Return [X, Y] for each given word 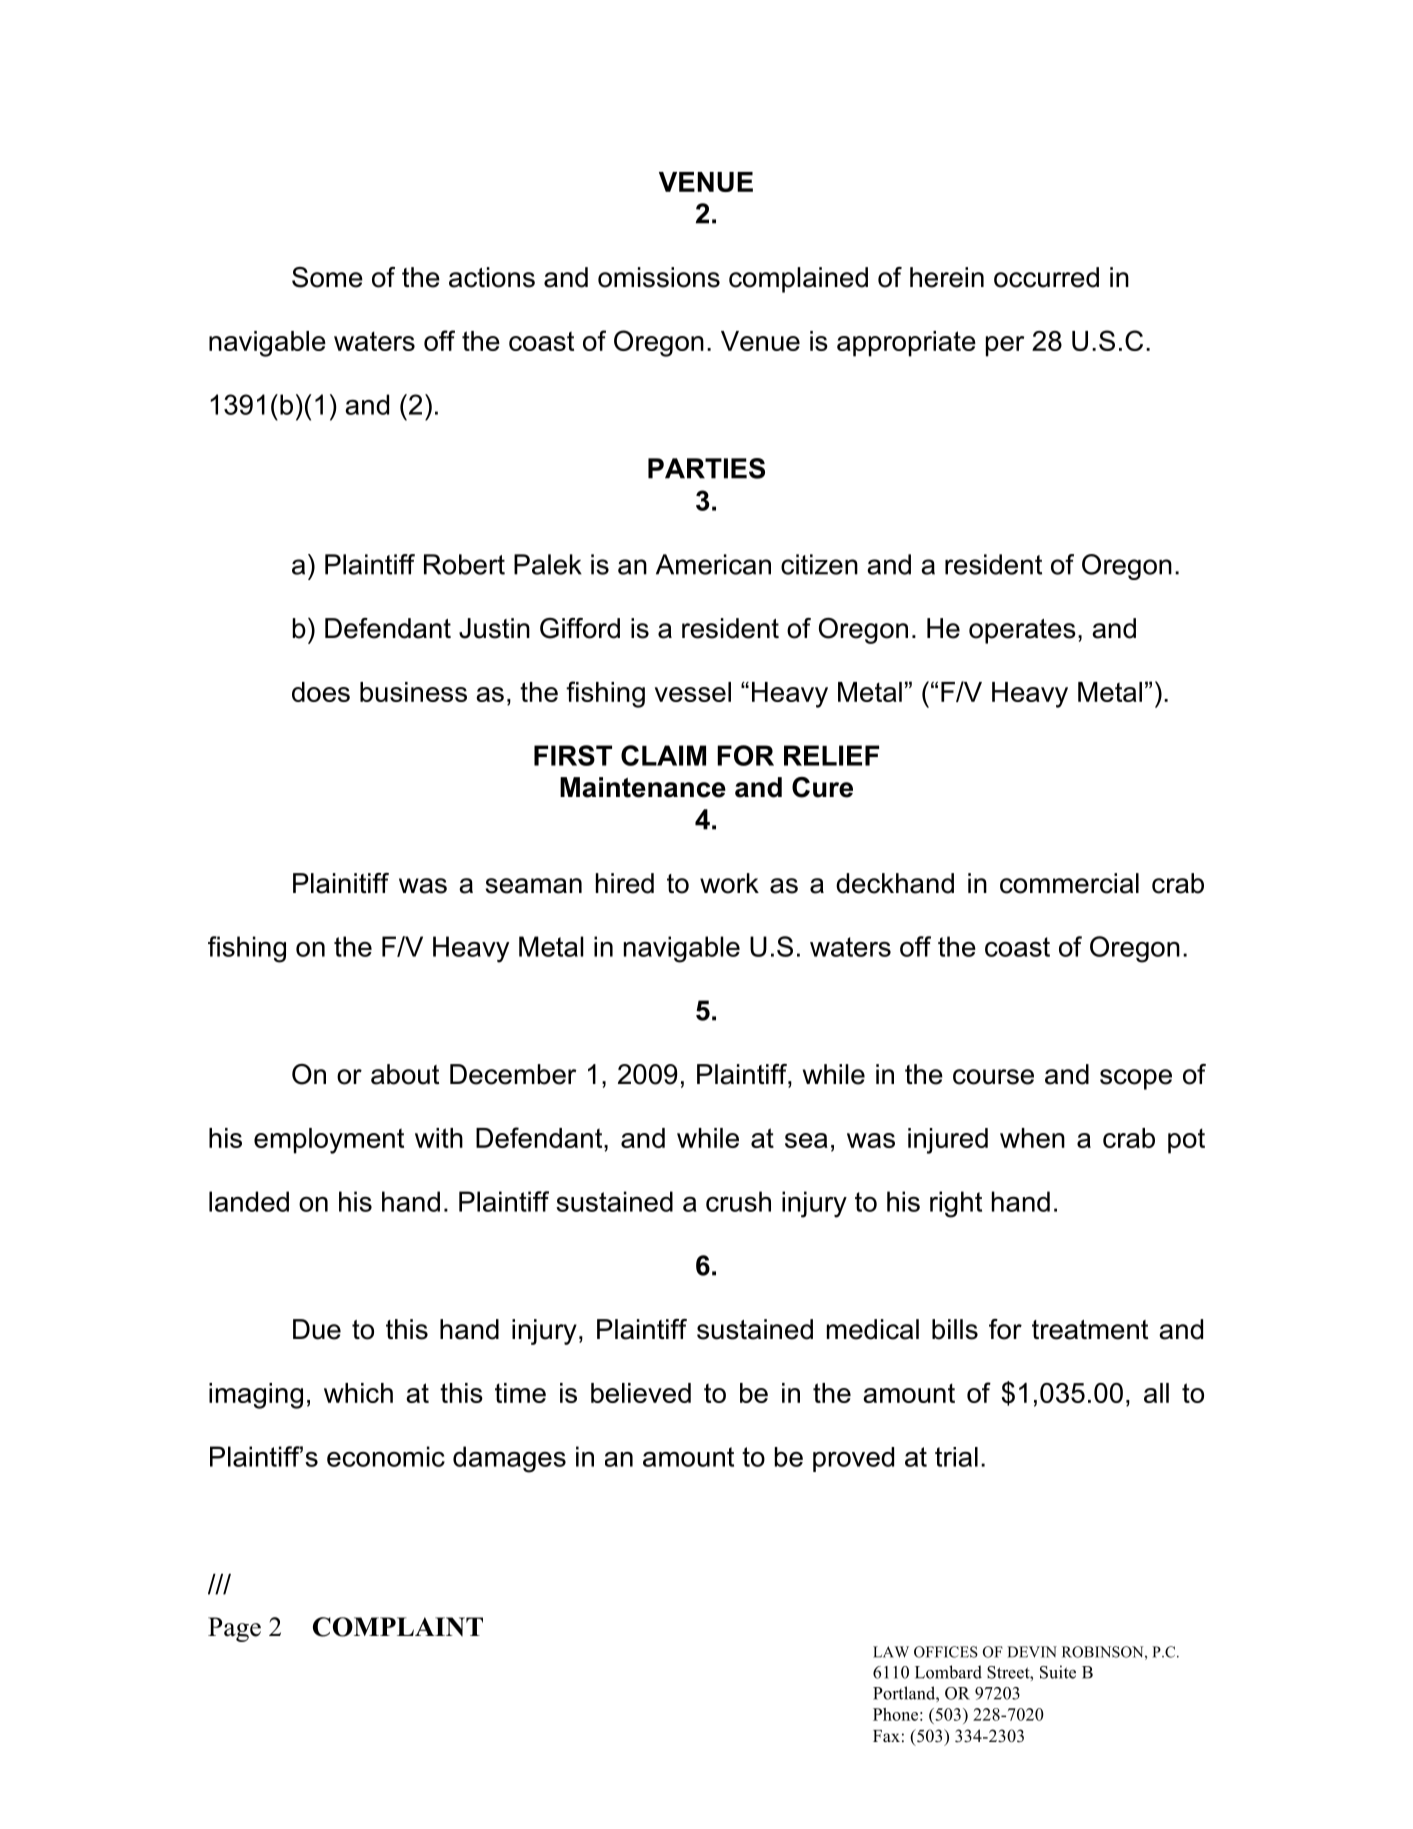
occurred [1046, 277]
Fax [886, 1736]
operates [1022, 631]
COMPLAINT [398, 1627]
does [321, 692]
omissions [659, 277]
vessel [693, 692]
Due [317, 1329]
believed [641, 1393]
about [405, 1074]
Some [327, 277]
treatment [1090, 1330]
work [729, 883]
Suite [1058, 1672]
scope [1136, 1079]
